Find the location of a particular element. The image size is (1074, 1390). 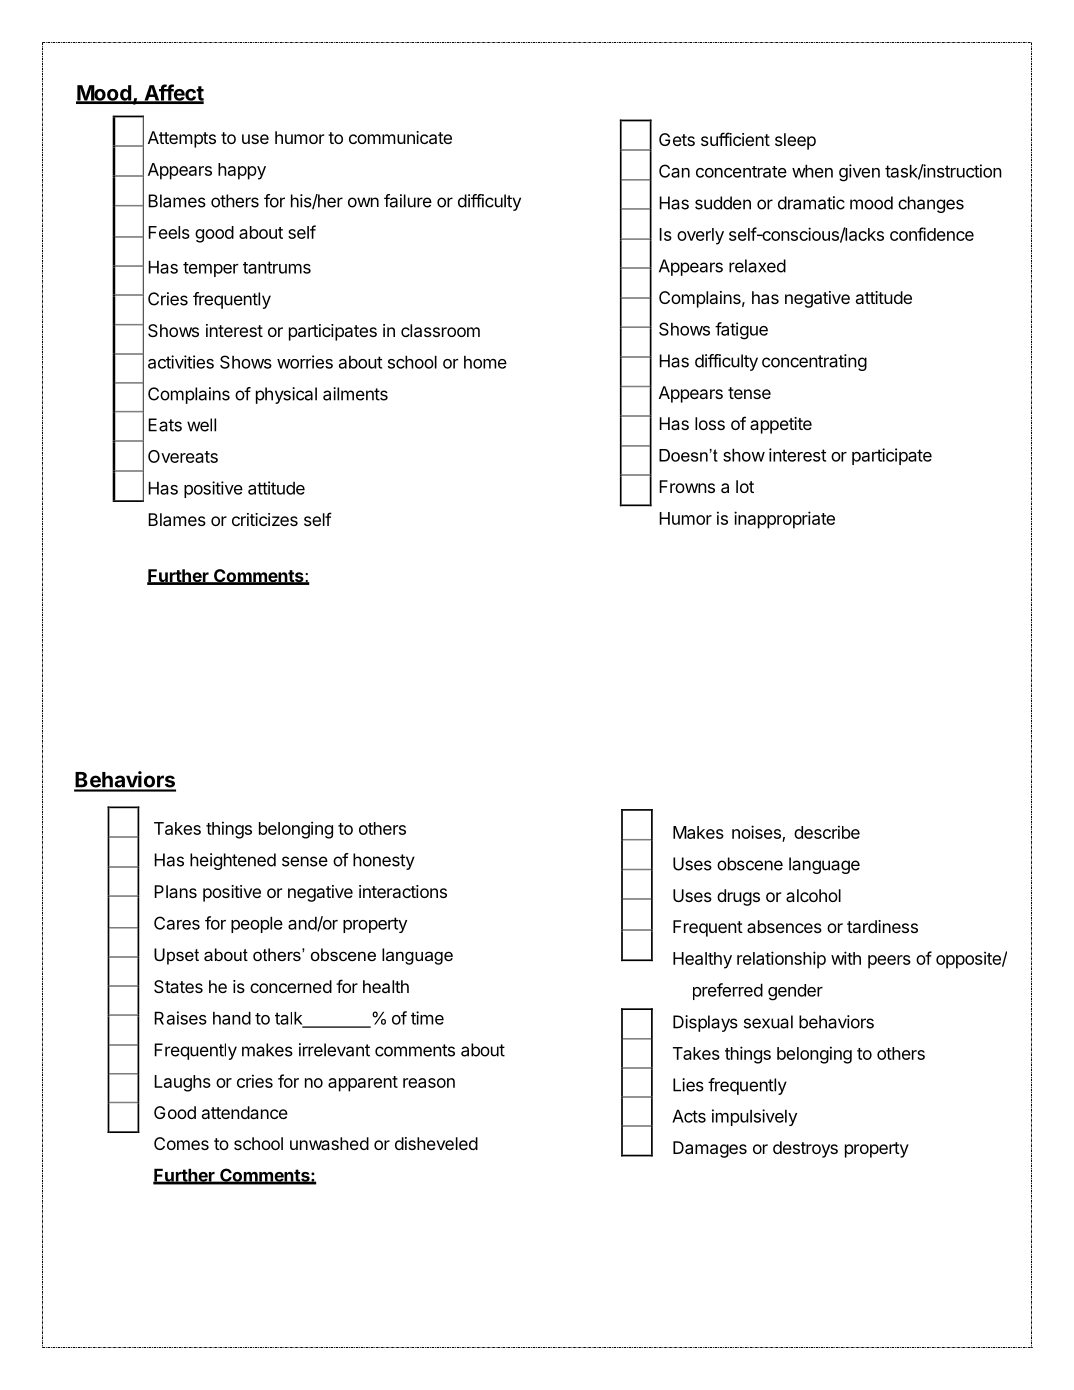

criticizes is located at coordinates (265, 519).
